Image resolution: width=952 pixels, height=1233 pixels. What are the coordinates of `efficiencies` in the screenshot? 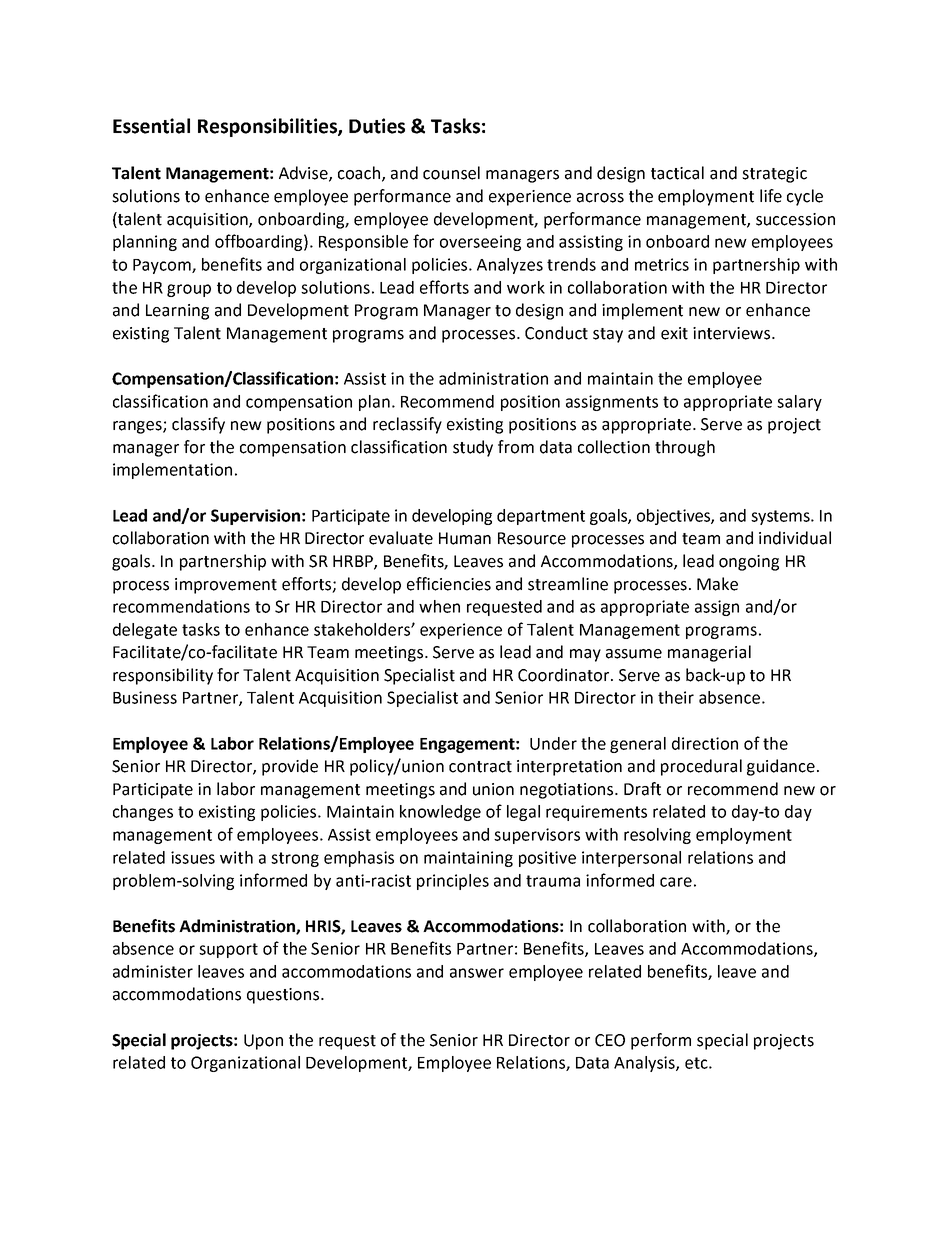 It's located at (449, 584).
